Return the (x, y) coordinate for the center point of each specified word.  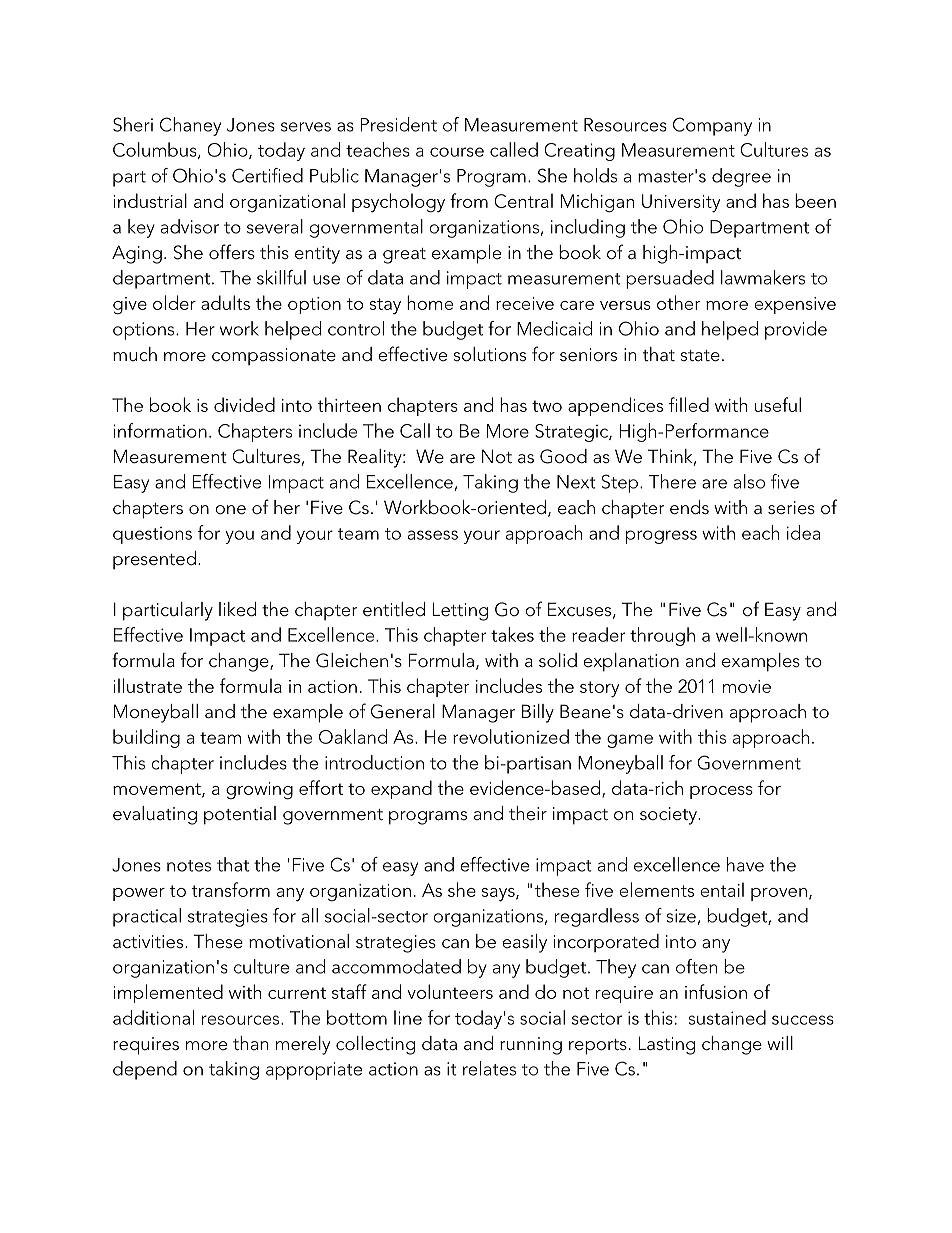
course (457, 152)
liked (237, 609)
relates (489, 1068)
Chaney (190, 126)
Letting (460, 611)
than (250, 1043)
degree (741, 177)
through (662, 636)
